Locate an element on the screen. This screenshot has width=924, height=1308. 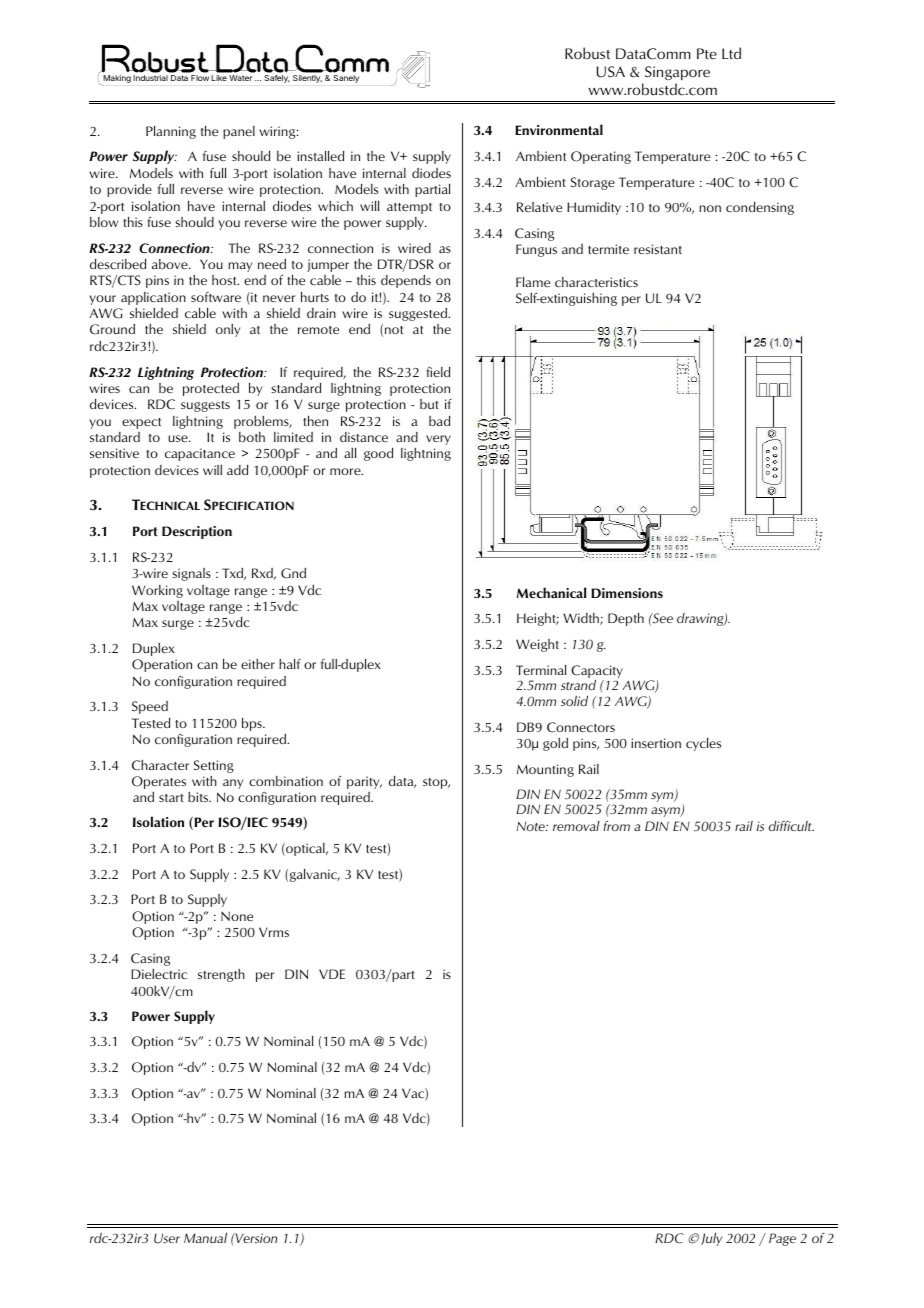
Version is located at coordinates (255, 1238).
